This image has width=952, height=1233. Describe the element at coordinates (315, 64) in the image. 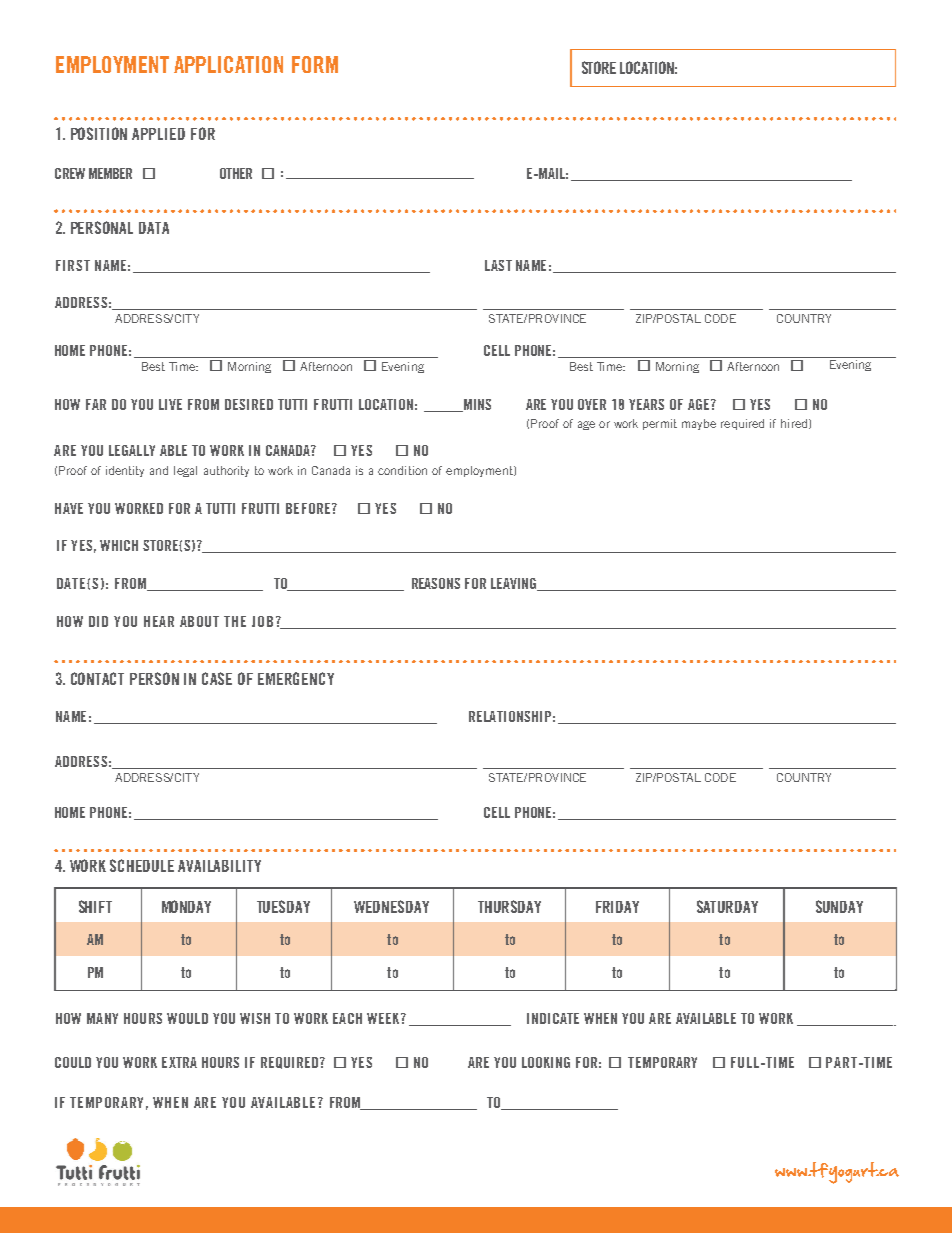

I see `FORM` at that location.
